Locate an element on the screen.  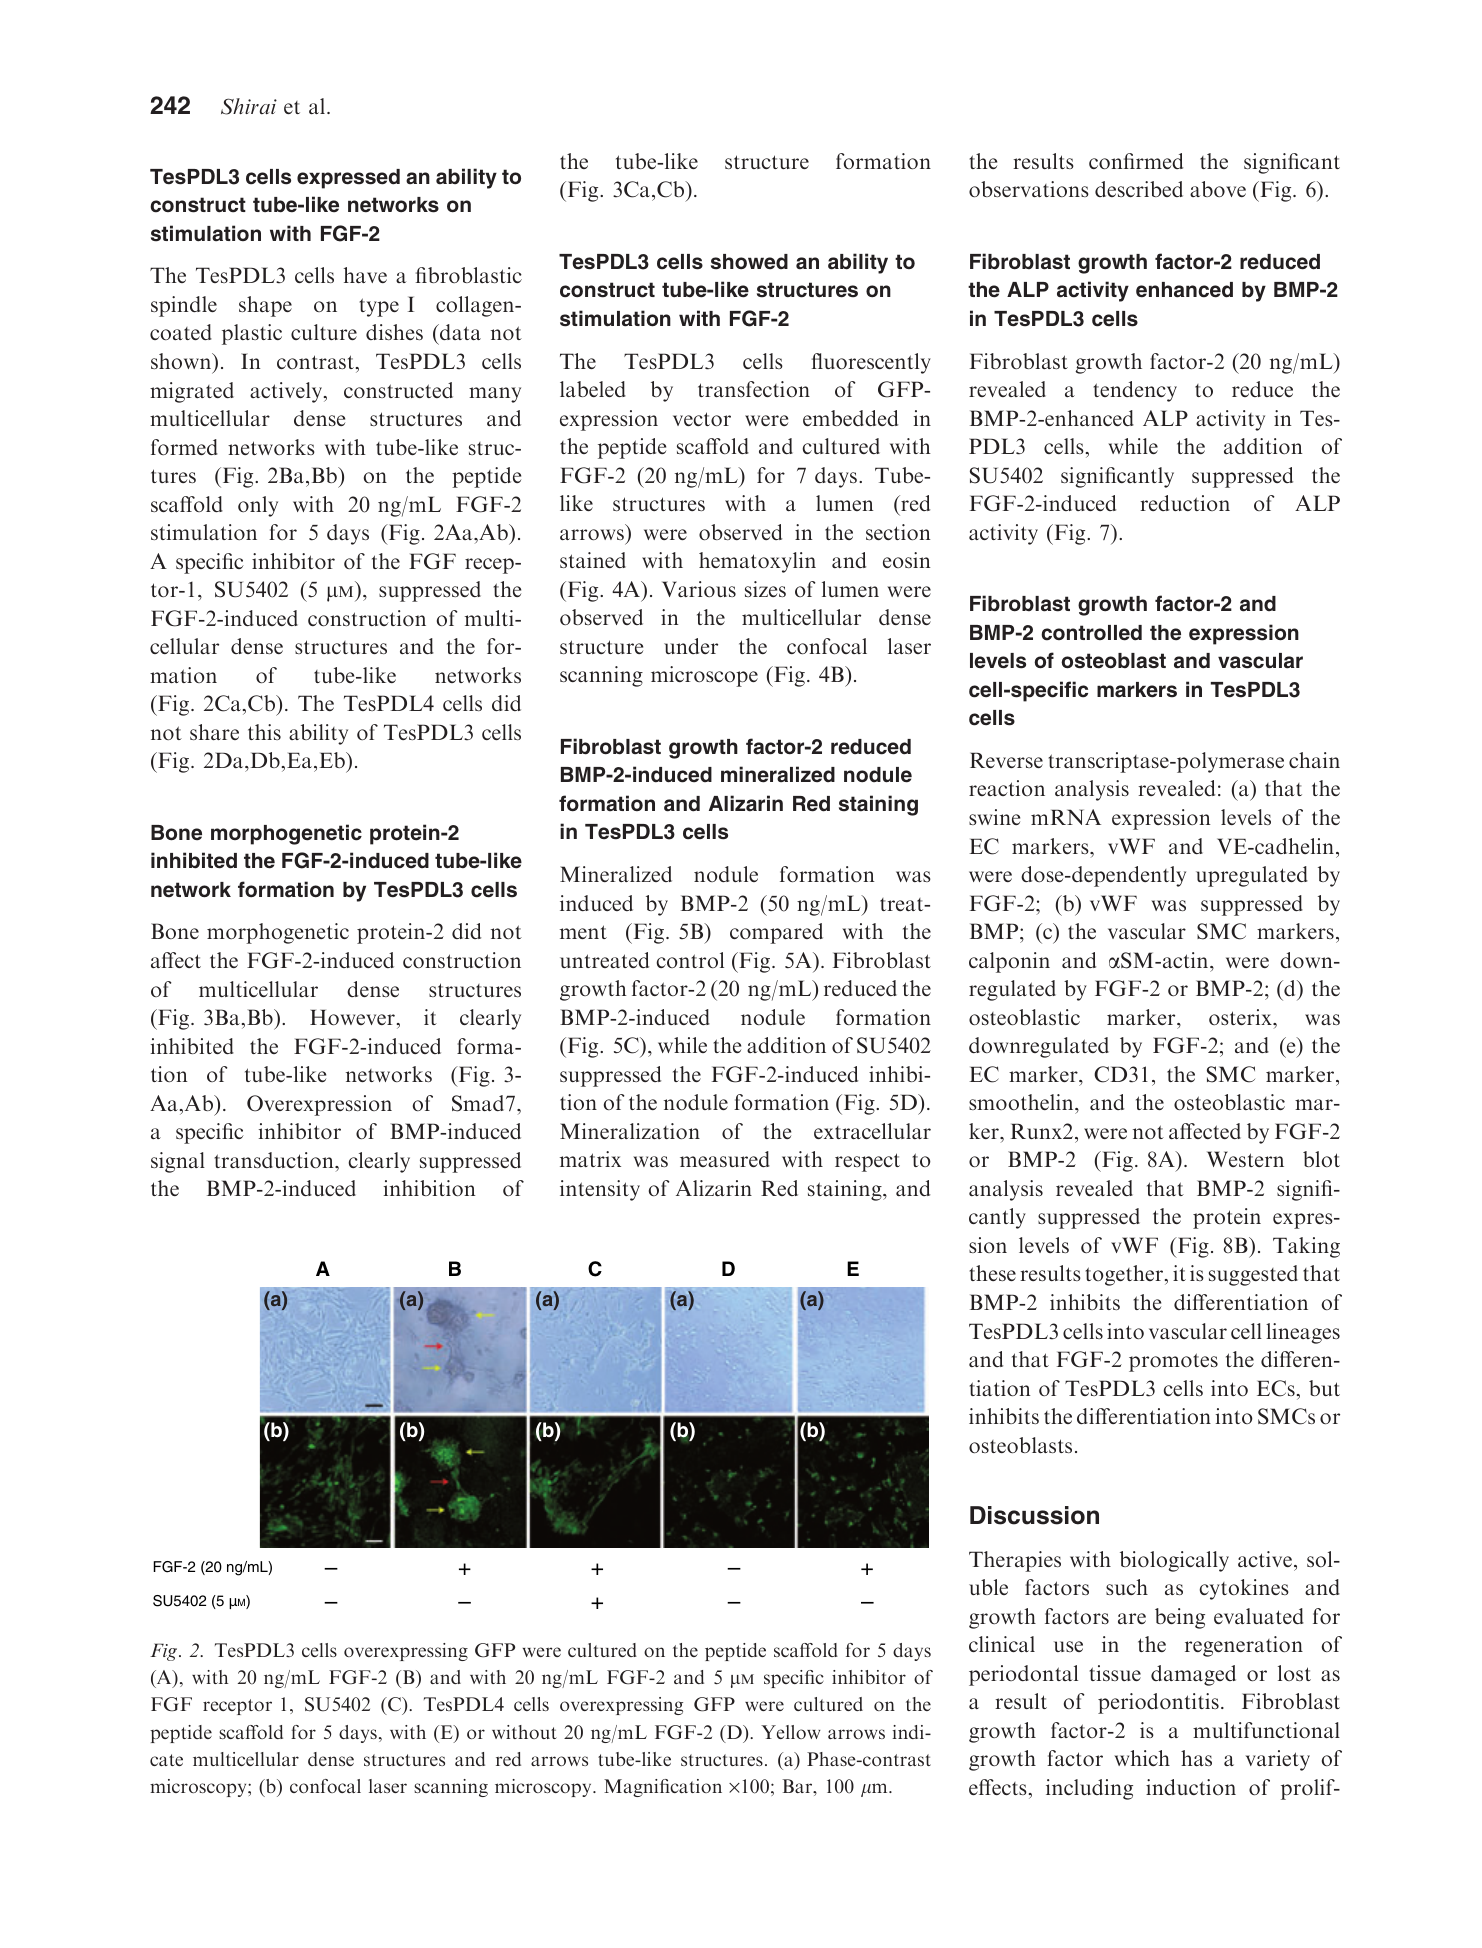
signal is located at coordinates (178, 1162).
